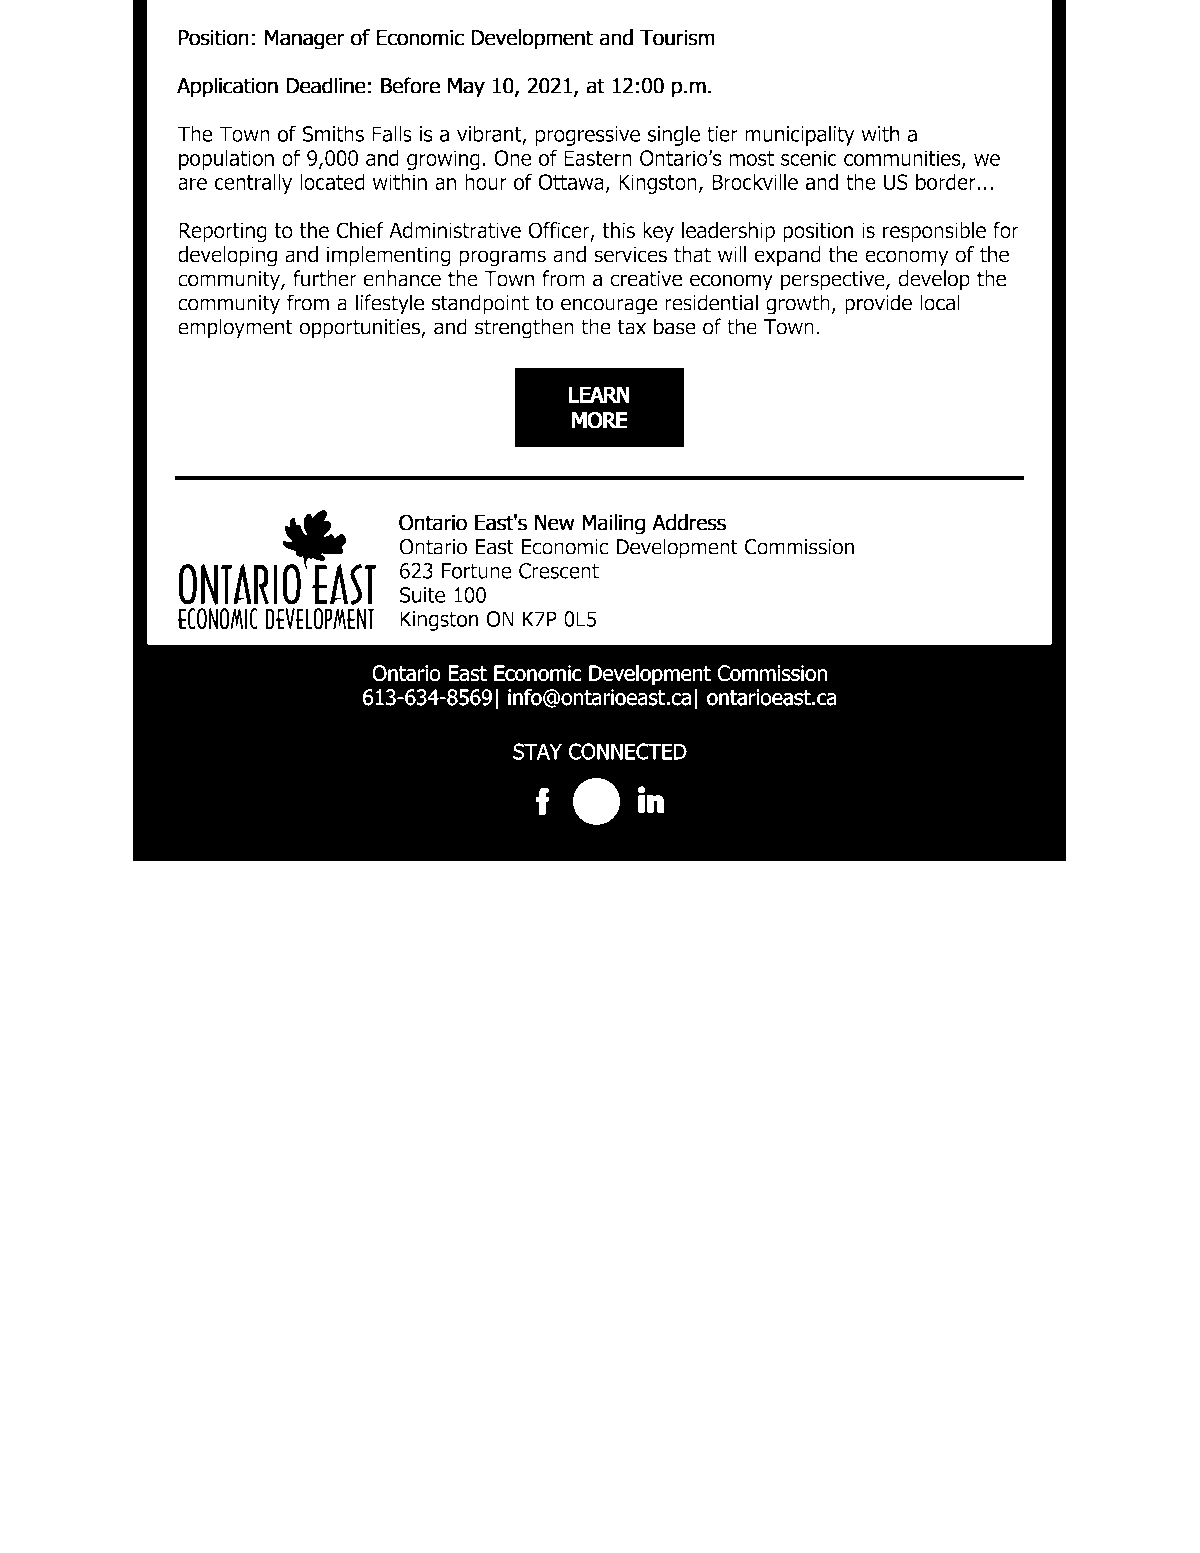 This page has width=1200, height=1553. Describe the element at coordinates (878, 304) in the page. I see `provide` at that location.
